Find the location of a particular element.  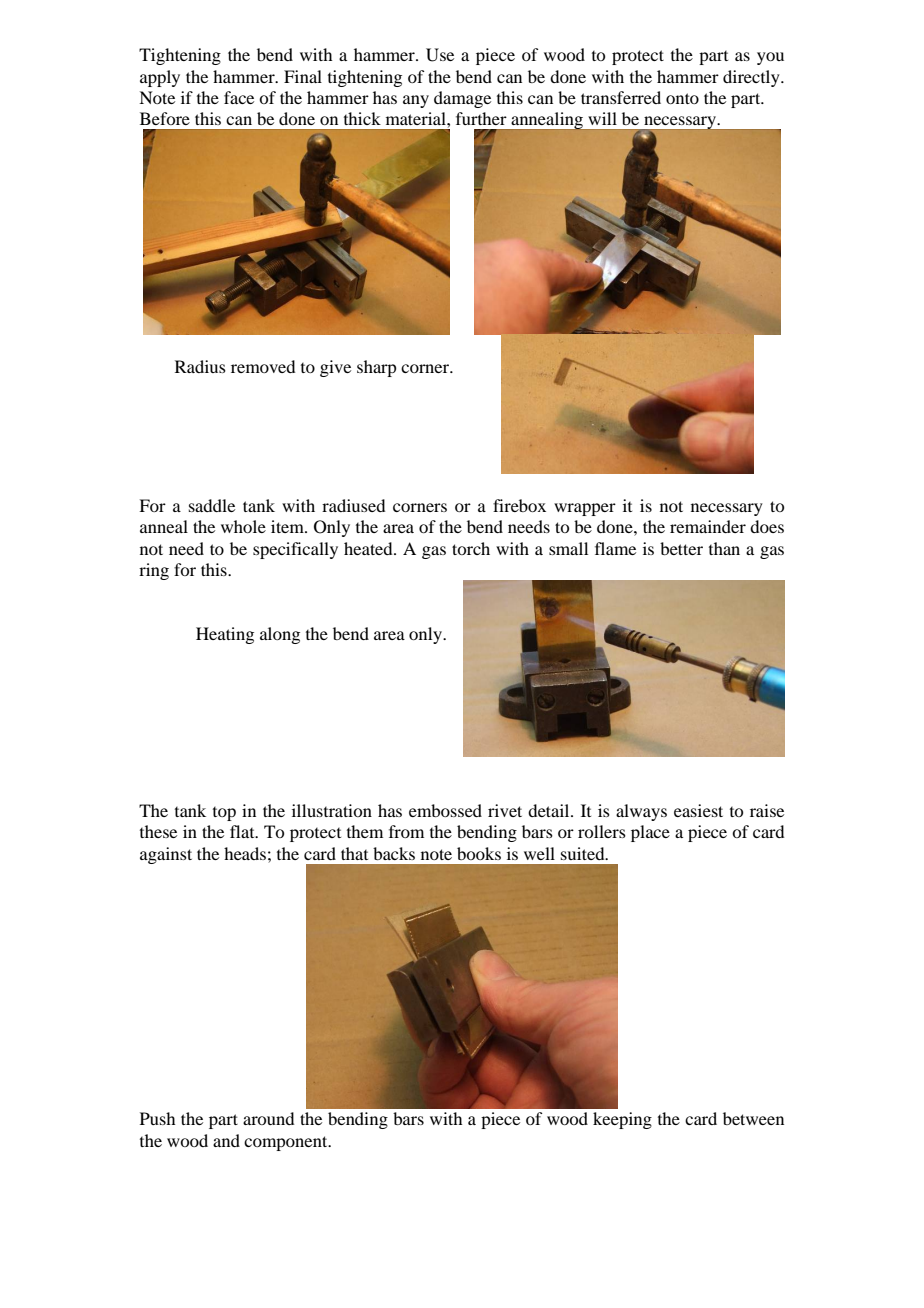

damage is located at coordinates (462, 99).
